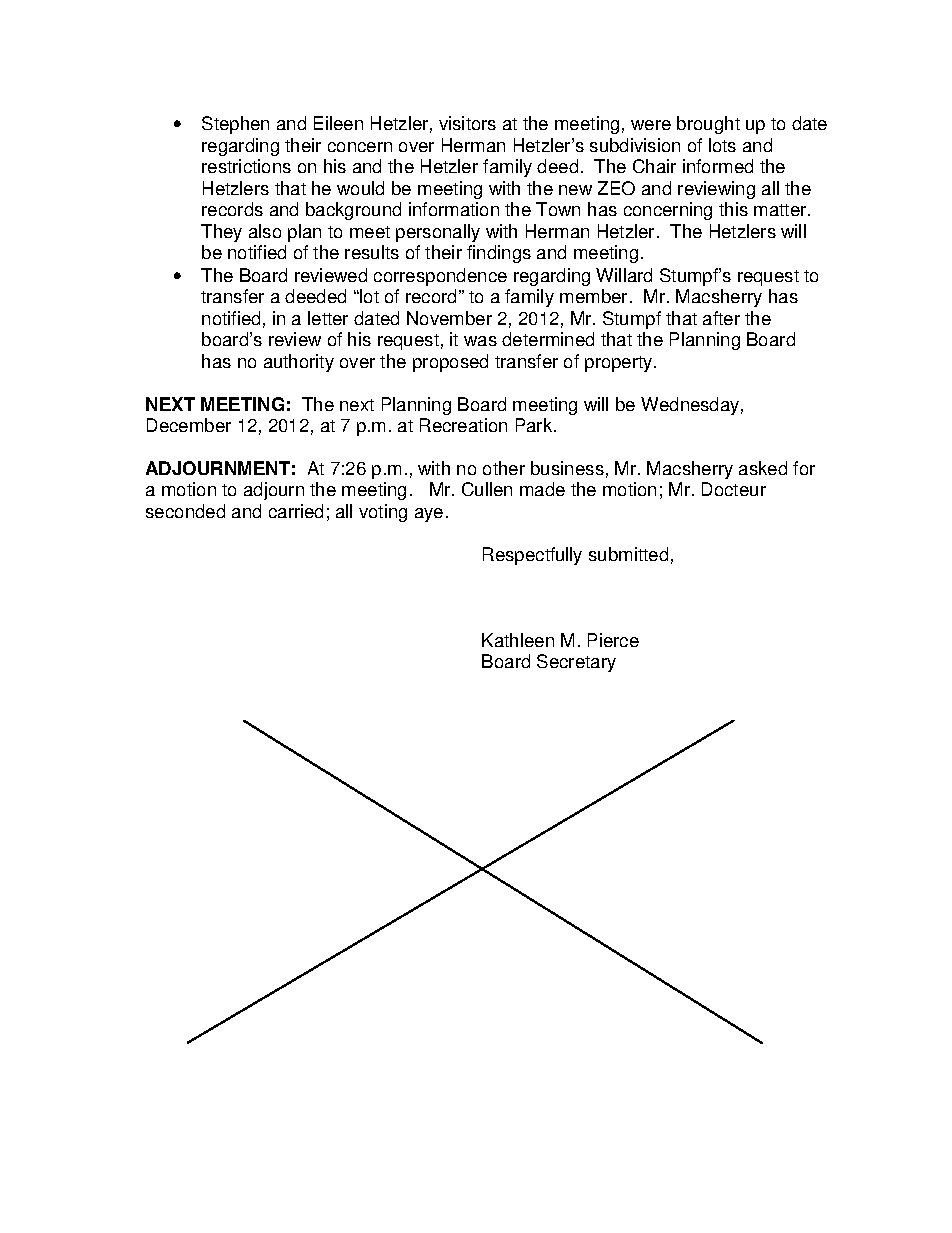 This screenshot has width=952, height=1233. I want to click on Recreation, so click(463, 425).
